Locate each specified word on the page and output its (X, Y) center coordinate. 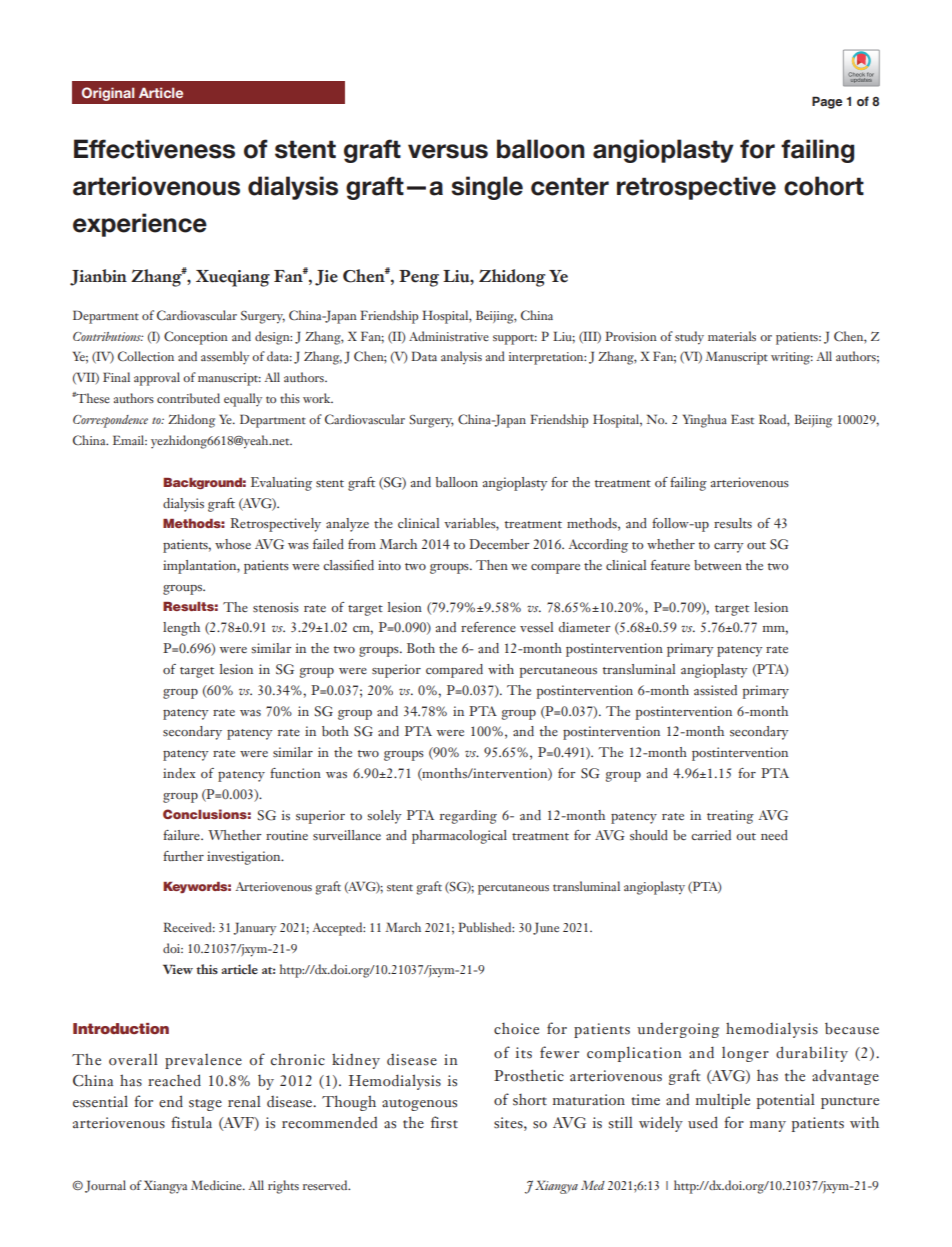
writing (792, 358)
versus (448, 151)
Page (827, 102)
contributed (188, 398)
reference (488, 627)
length (181, 629)
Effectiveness (154, 149)
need (774, 835)
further (183, 856)
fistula (191, 1122)
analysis (461, 358)
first (444, 1122)
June (546, 928)
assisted (715, 690)
